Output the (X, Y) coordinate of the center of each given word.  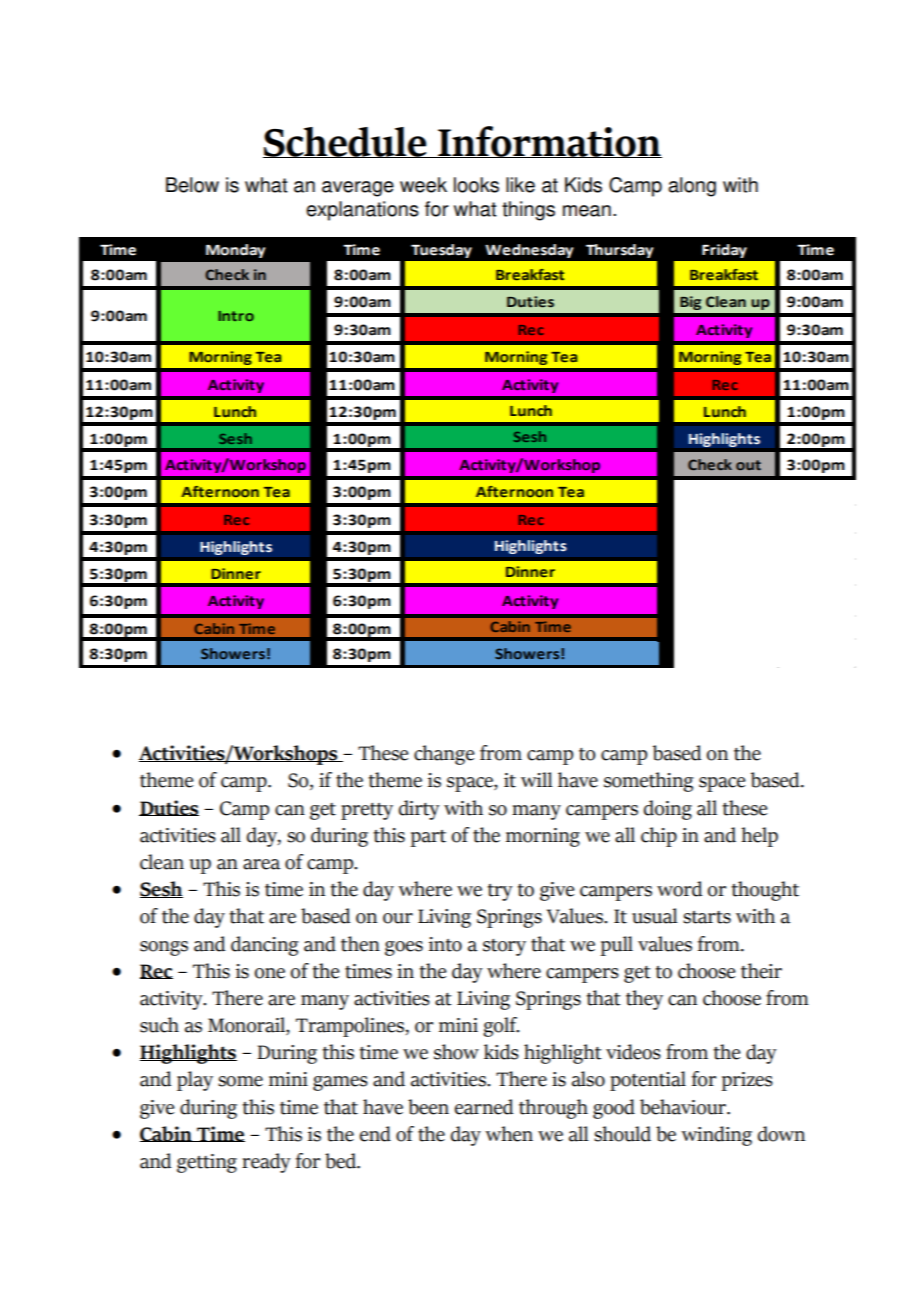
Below (192, 185)
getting (207, 1163)
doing (668, 810)
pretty (367, 811)
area (261, 864)
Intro (236, 316)
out (748, 465)
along (692, 187)
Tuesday (441, 251)
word (679, 889)
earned (484, 1107)
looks (476, 185)
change (444, 755)
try (500, 892)
